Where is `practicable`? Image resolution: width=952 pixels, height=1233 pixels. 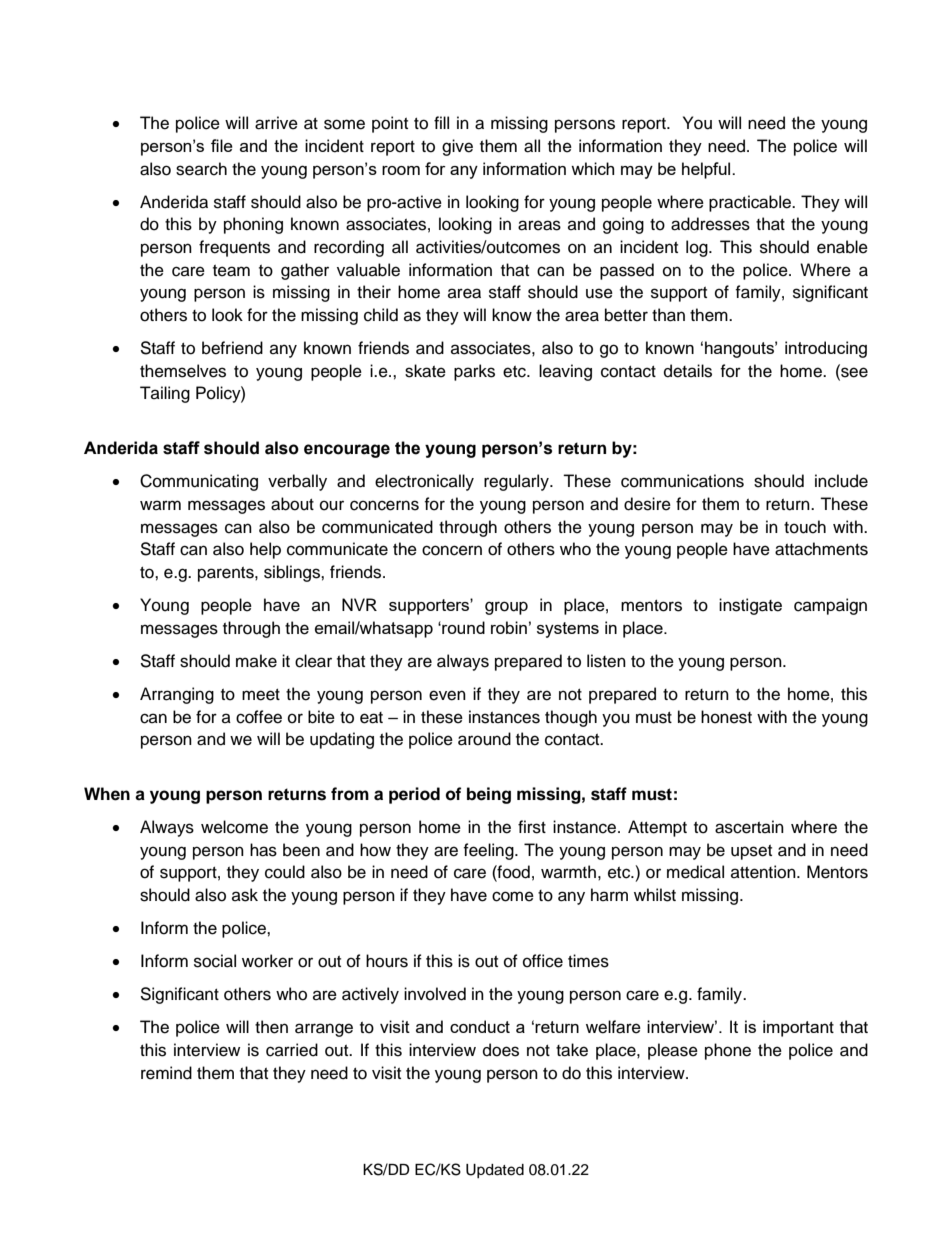
practicable is located at coordinates (751, 203).
